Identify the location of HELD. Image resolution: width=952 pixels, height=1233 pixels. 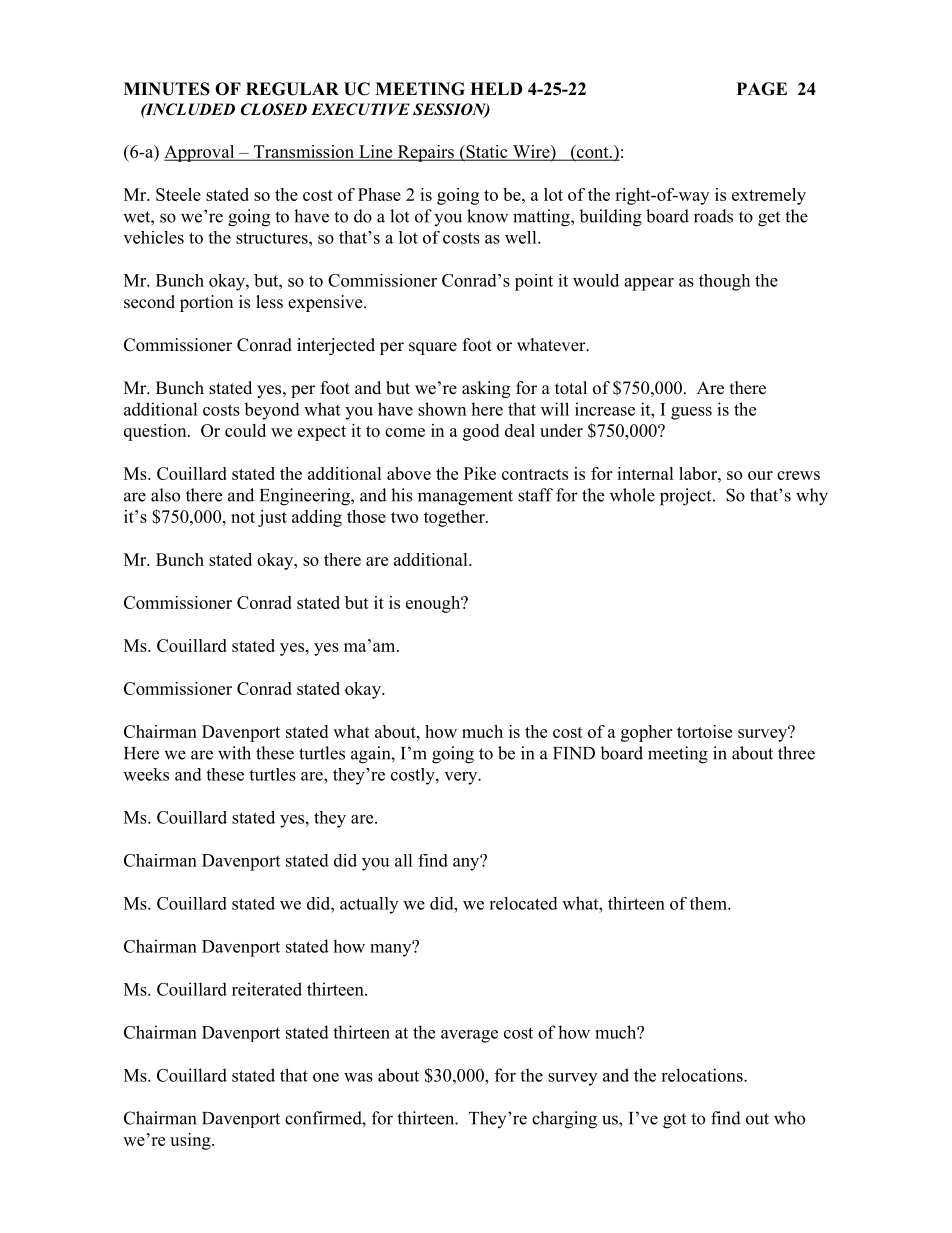
(496, 88).
